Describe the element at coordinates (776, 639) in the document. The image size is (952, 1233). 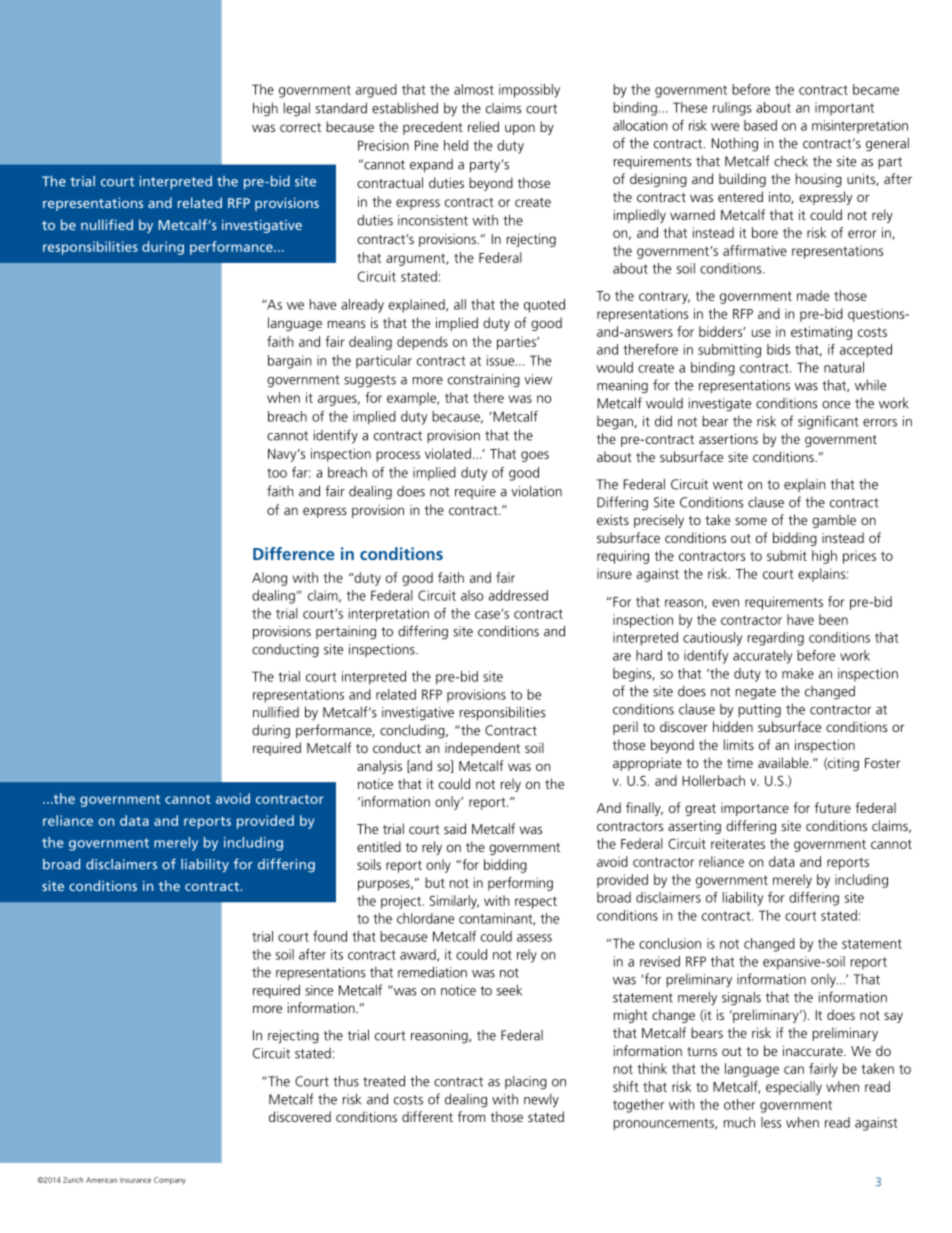
I see `regarding` at that location.
